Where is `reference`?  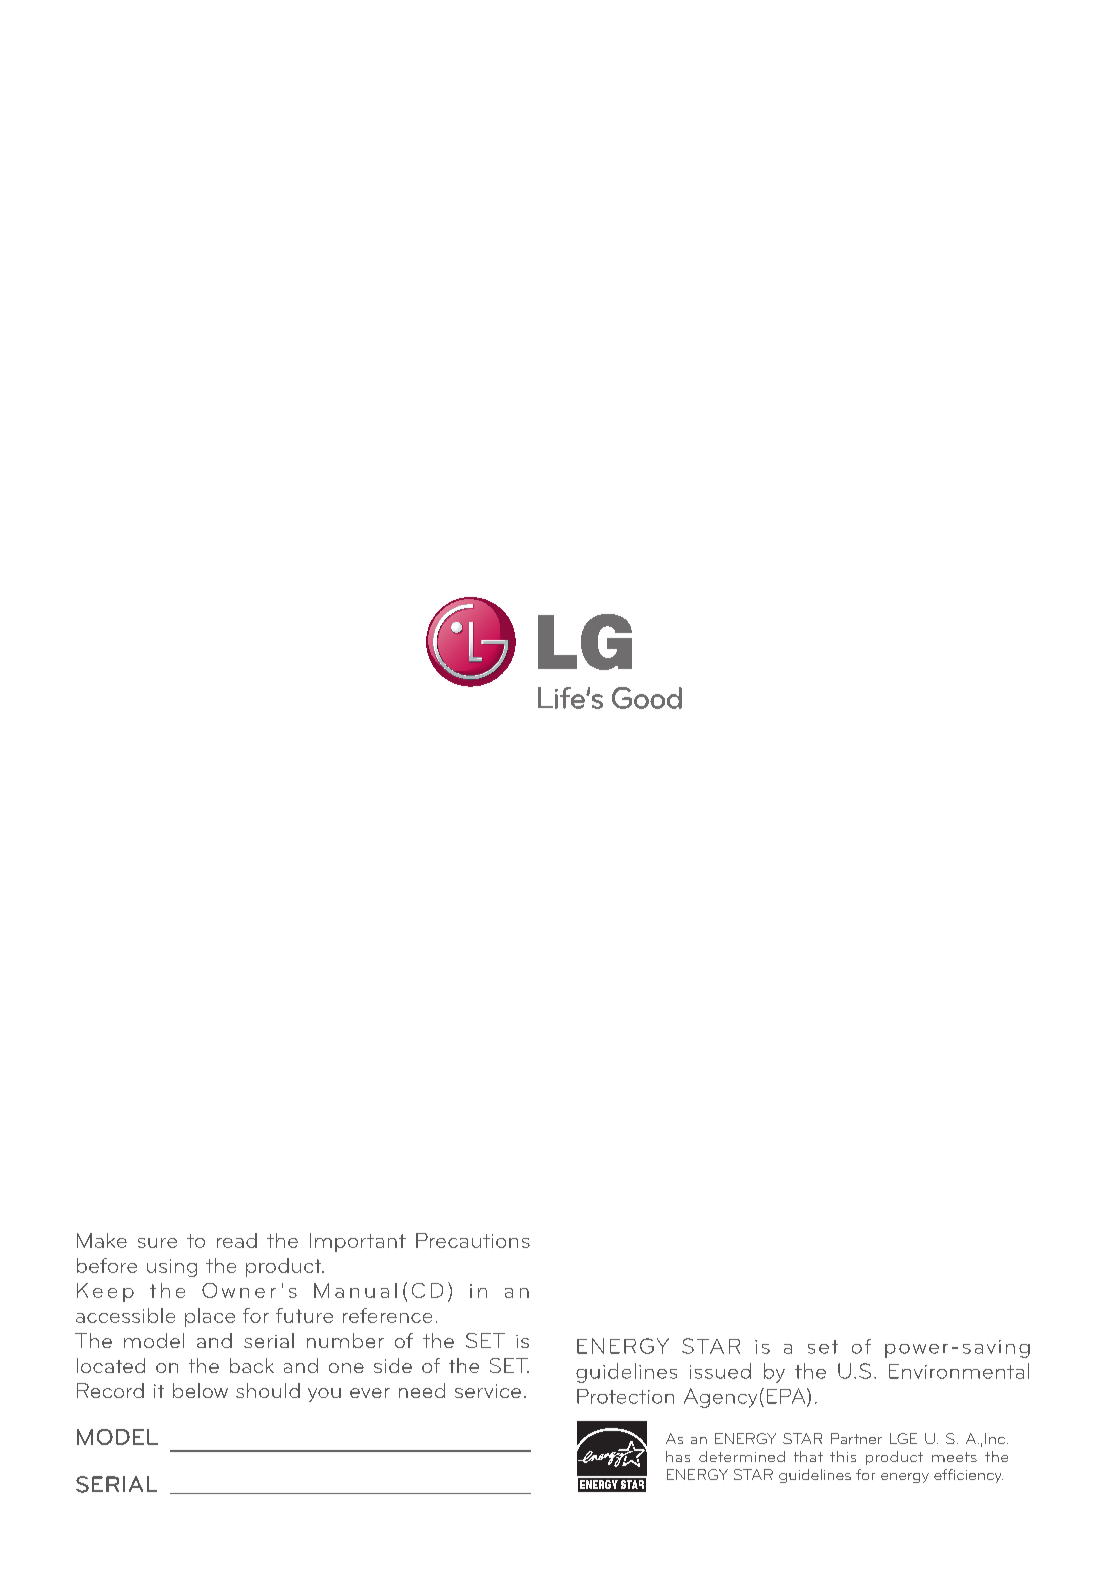 reference is located at coordinates (387, 1315).
